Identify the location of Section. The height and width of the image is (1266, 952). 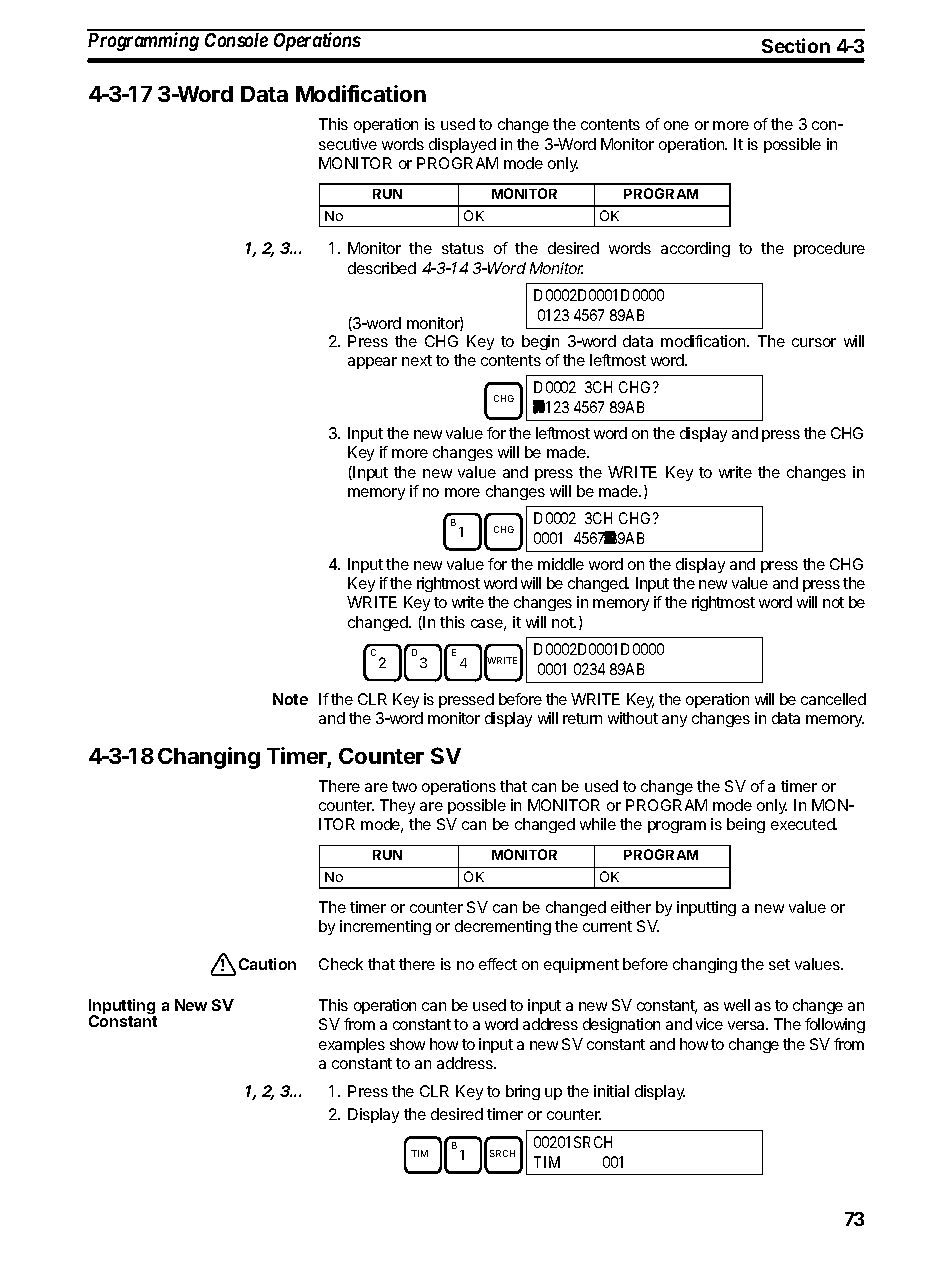
(796, 45).
